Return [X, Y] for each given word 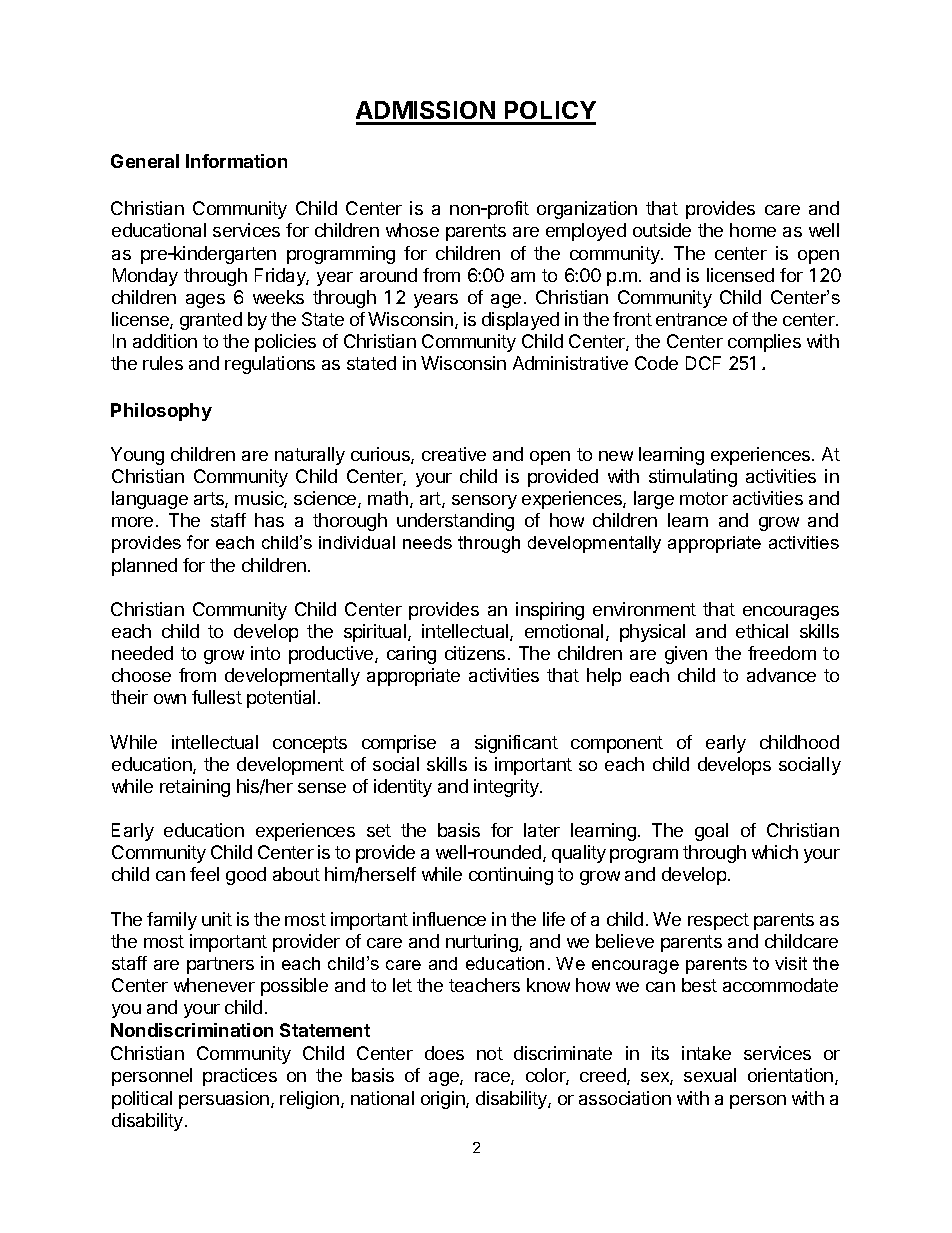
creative [454, 454]
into [265, 653]
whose [412, 230]
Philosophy [161, 412]
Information [236, 161]
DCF [703, 363]
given [686, 655]
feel [204, 874]
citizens [475, 653]
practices [240, 1077]
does [444, 1053]
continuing [511, 876]
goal [711, 832]
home [753, 230]
